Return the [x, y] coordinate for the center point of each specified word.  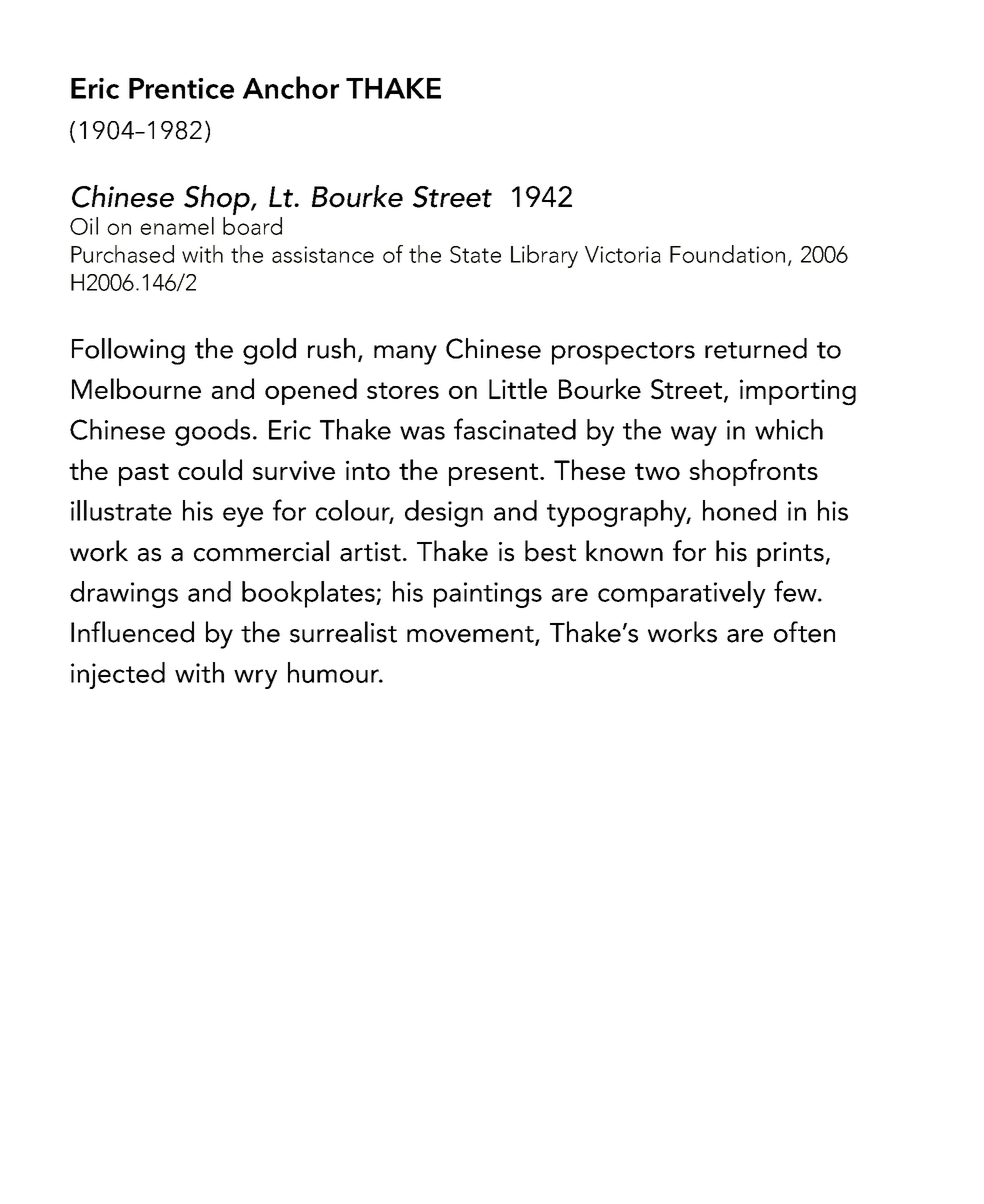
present [495, 474]
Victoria [623, 254]
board [252, 226]
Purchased [122, 254]
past [144, 474]
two [657, 471]
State [475, 254]
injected [118, 675]
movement [471, 635]
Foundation [727, 254]
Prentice [181, 88]
